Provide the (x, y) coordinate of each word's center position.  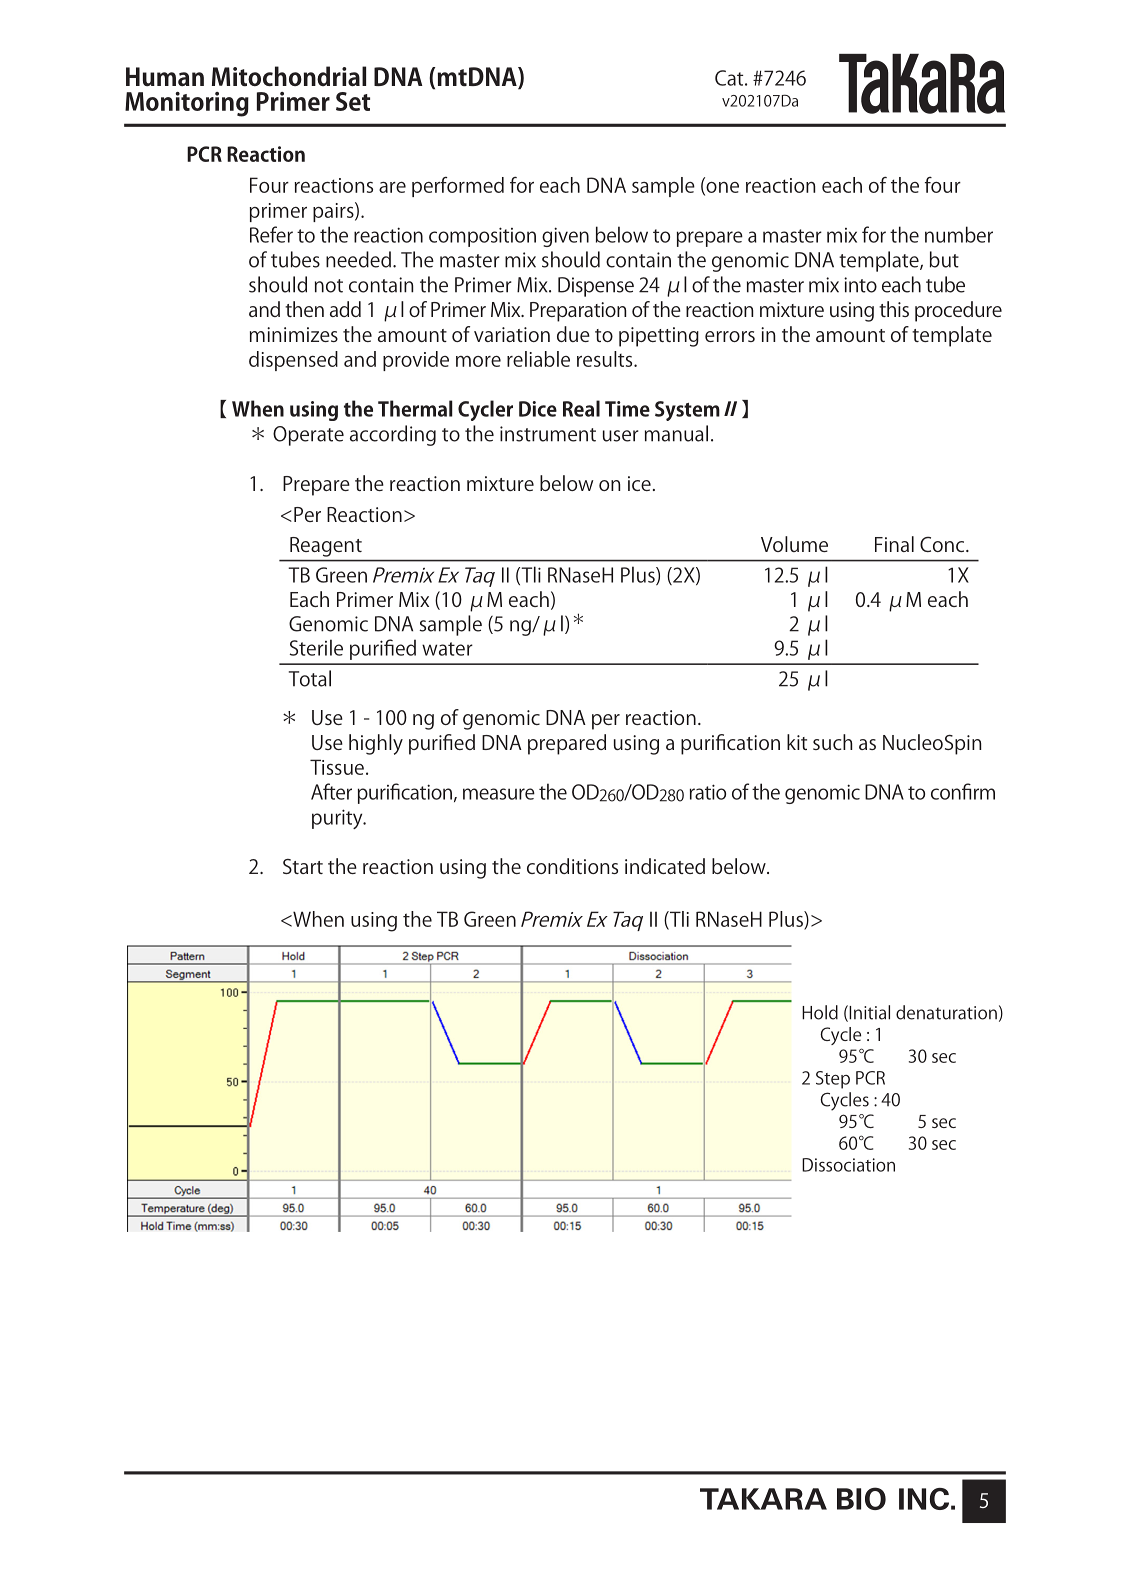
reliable (538, 359)
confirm (963, 791)
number (959, 234)
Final (894, 544)
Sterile (316, 647)
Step (833, 1080)
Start (303, 866)
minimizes (294, 334)
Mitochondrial (289, 76)
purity (338, 819)
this (894, 309)
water (447, 649)
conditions (572, 866)
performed (458, 187)
